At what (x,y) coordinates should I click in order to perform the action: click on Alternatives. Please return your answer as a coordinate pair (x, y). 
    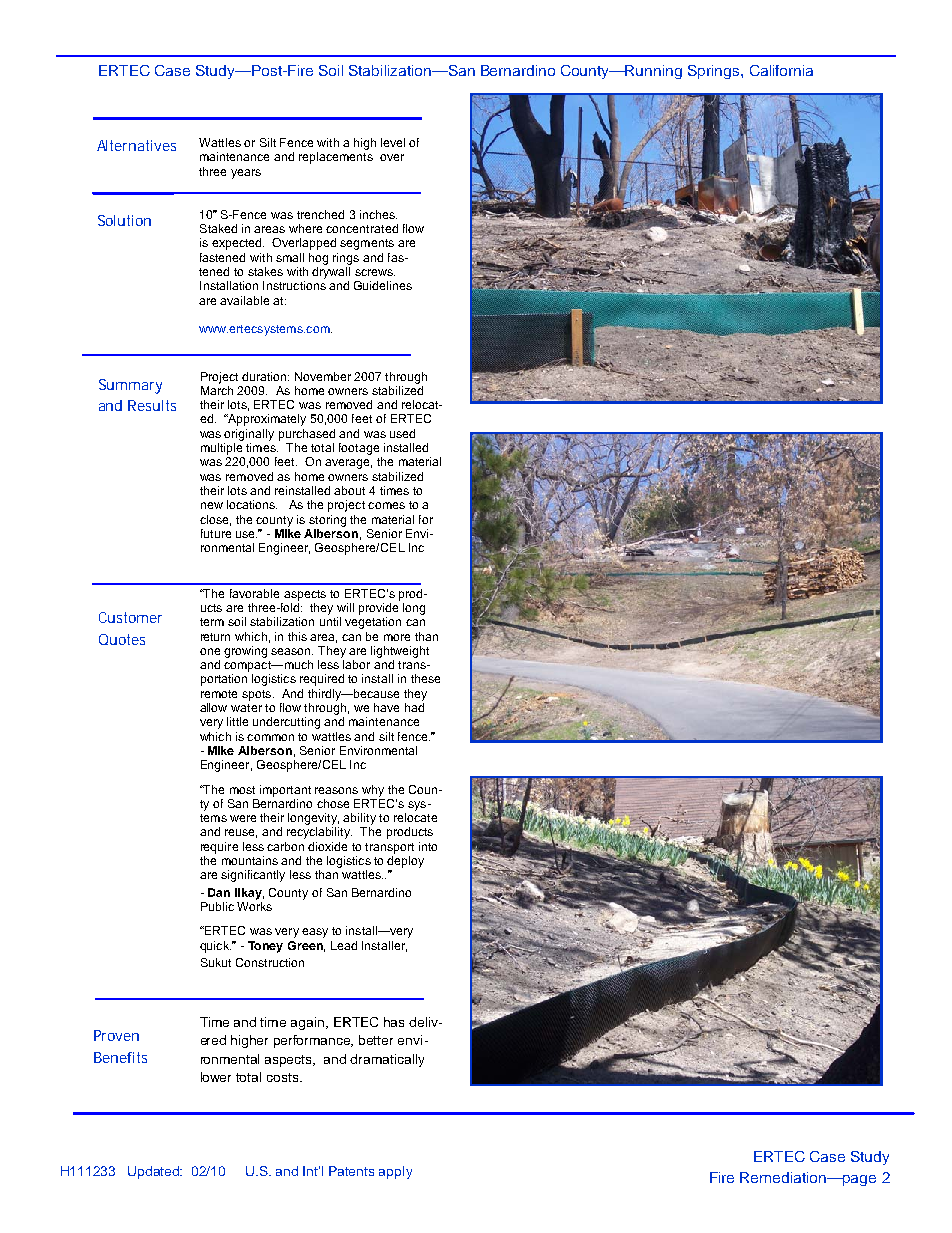
    Looking at the image, I should click on (136, 145).
